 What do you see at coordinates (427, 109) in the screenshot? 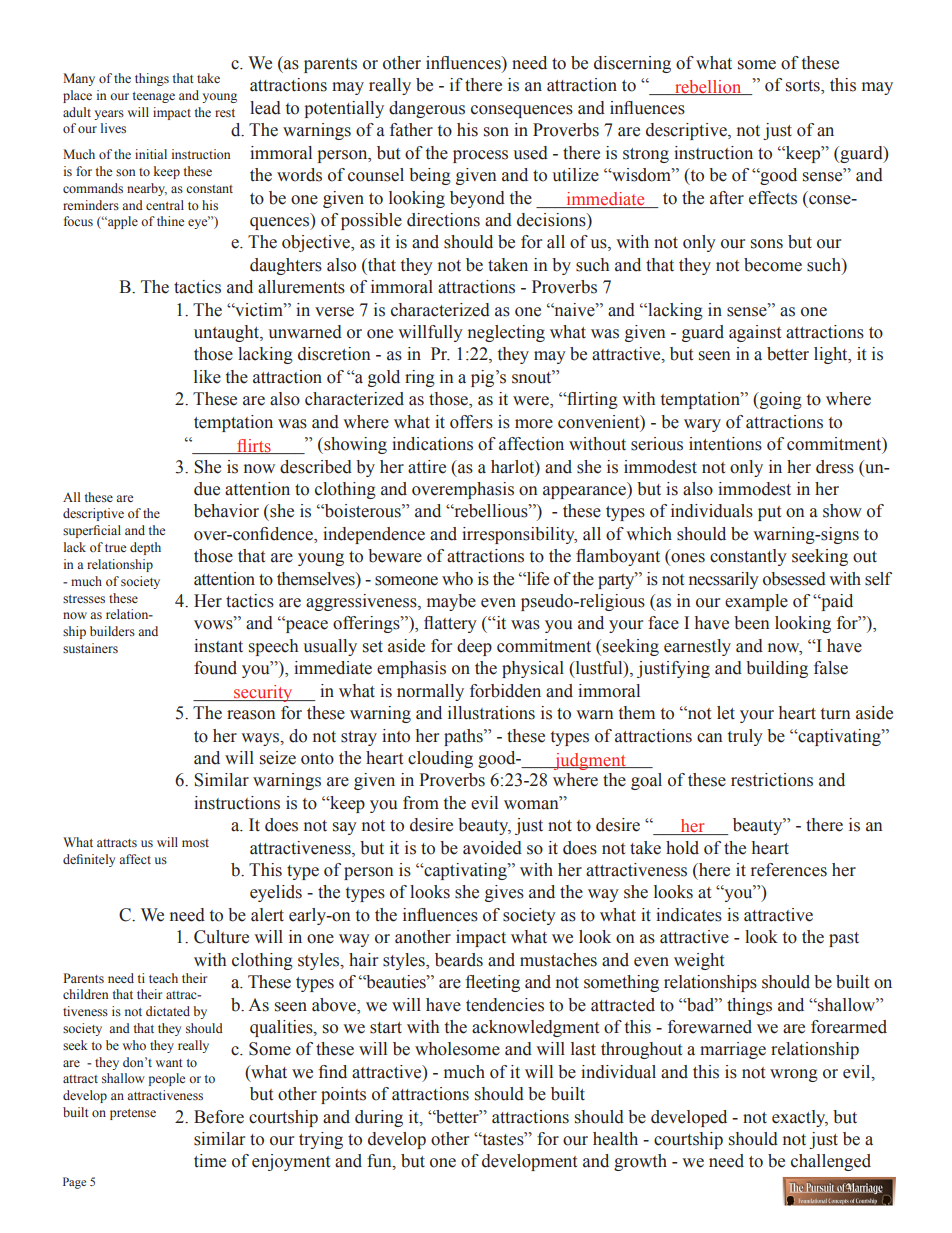
I see `dangerous` at bounding box center [427, 109].
